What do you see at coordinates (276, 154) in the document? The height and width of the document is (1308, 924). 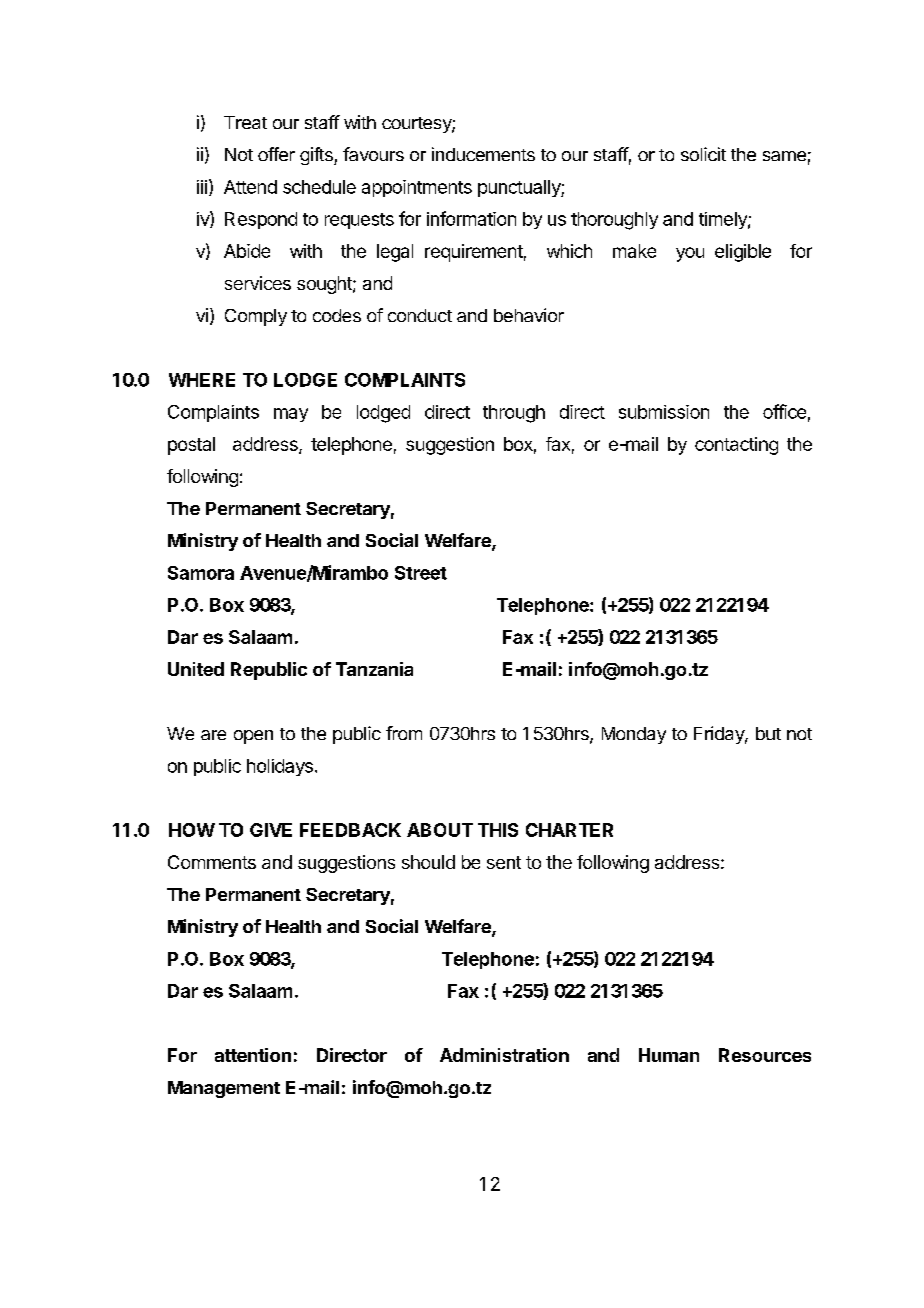 I see `offer` at bounding box center [276, 154].
